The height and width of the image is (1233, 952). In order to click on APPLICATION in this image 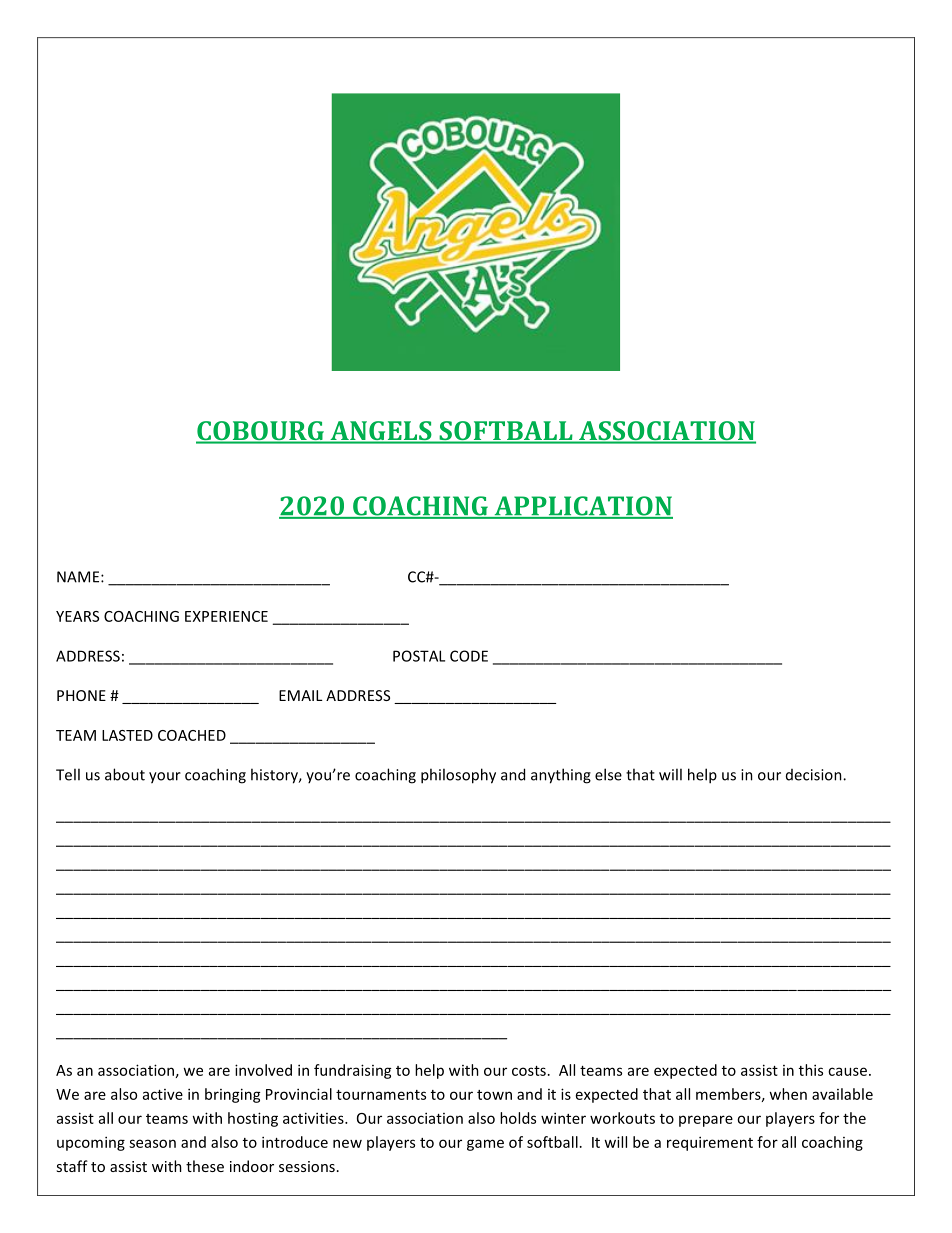, I will do `click(582, 507)`.
